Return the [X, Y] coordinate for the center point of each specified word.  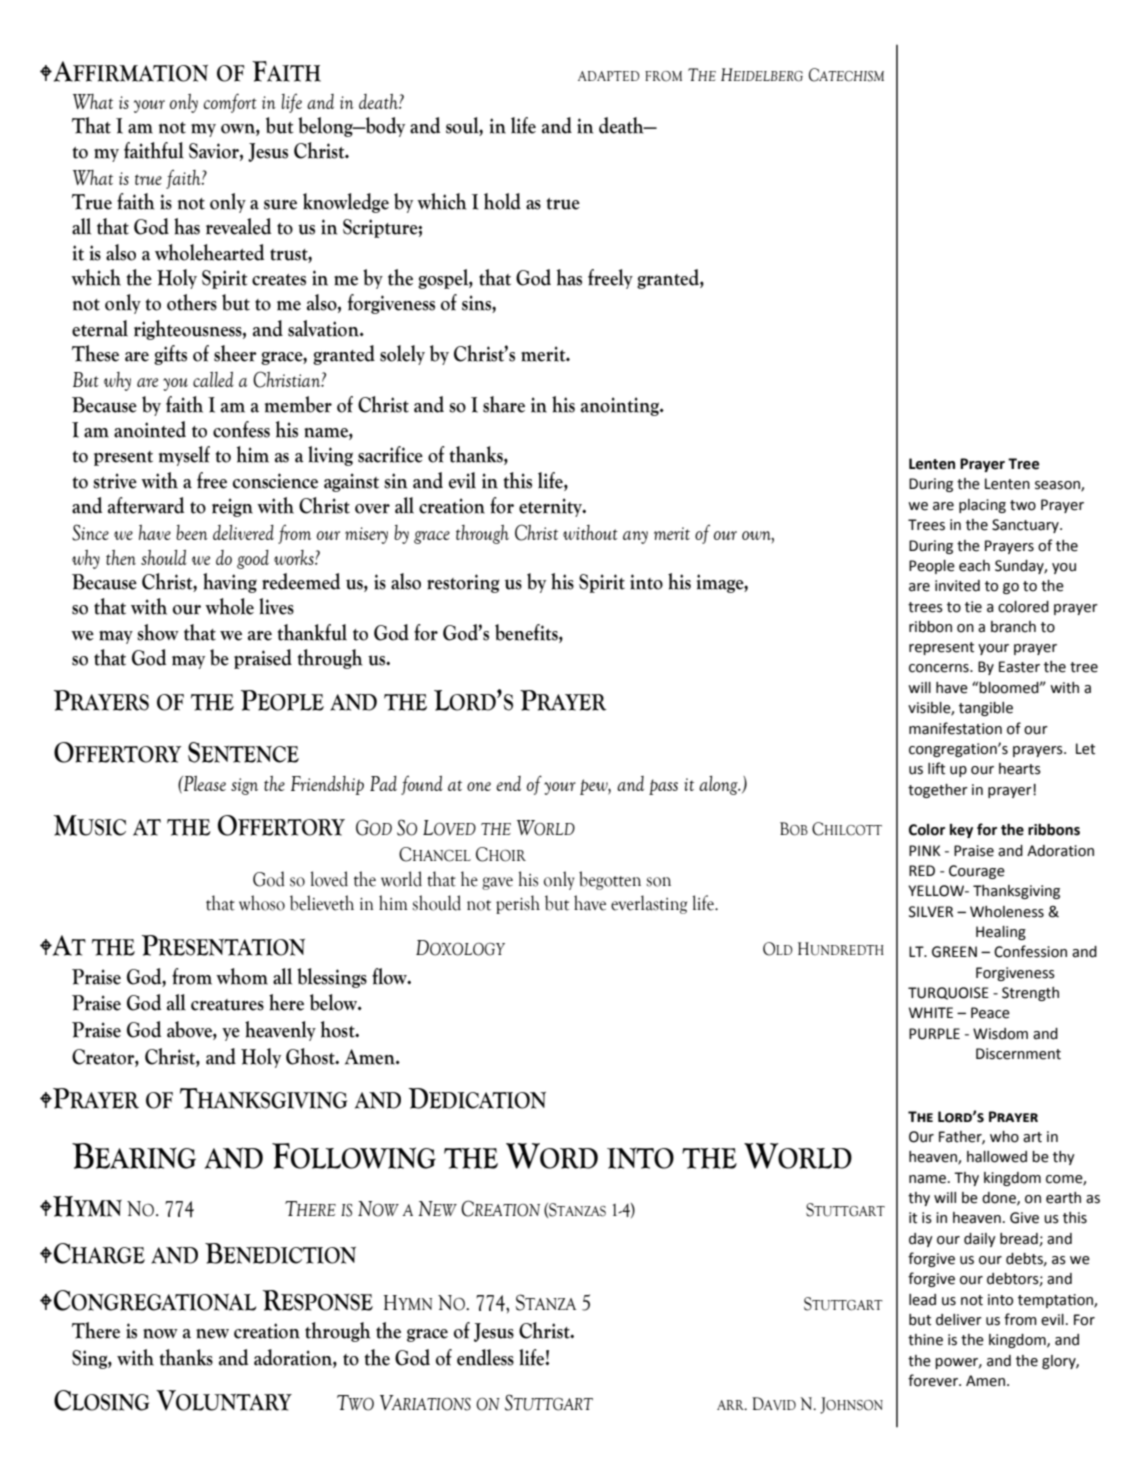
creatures [227, 1005]
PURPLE [934, 1034]
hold [502, 201]
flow [390, 976]
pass [663, 787]
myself [184, 456]
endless [485, 1357]
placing [982, 506]
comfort [230, 103]
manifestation [955, 728]
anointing [621, 406]
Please [204, 783]
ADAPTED [609, 76]
